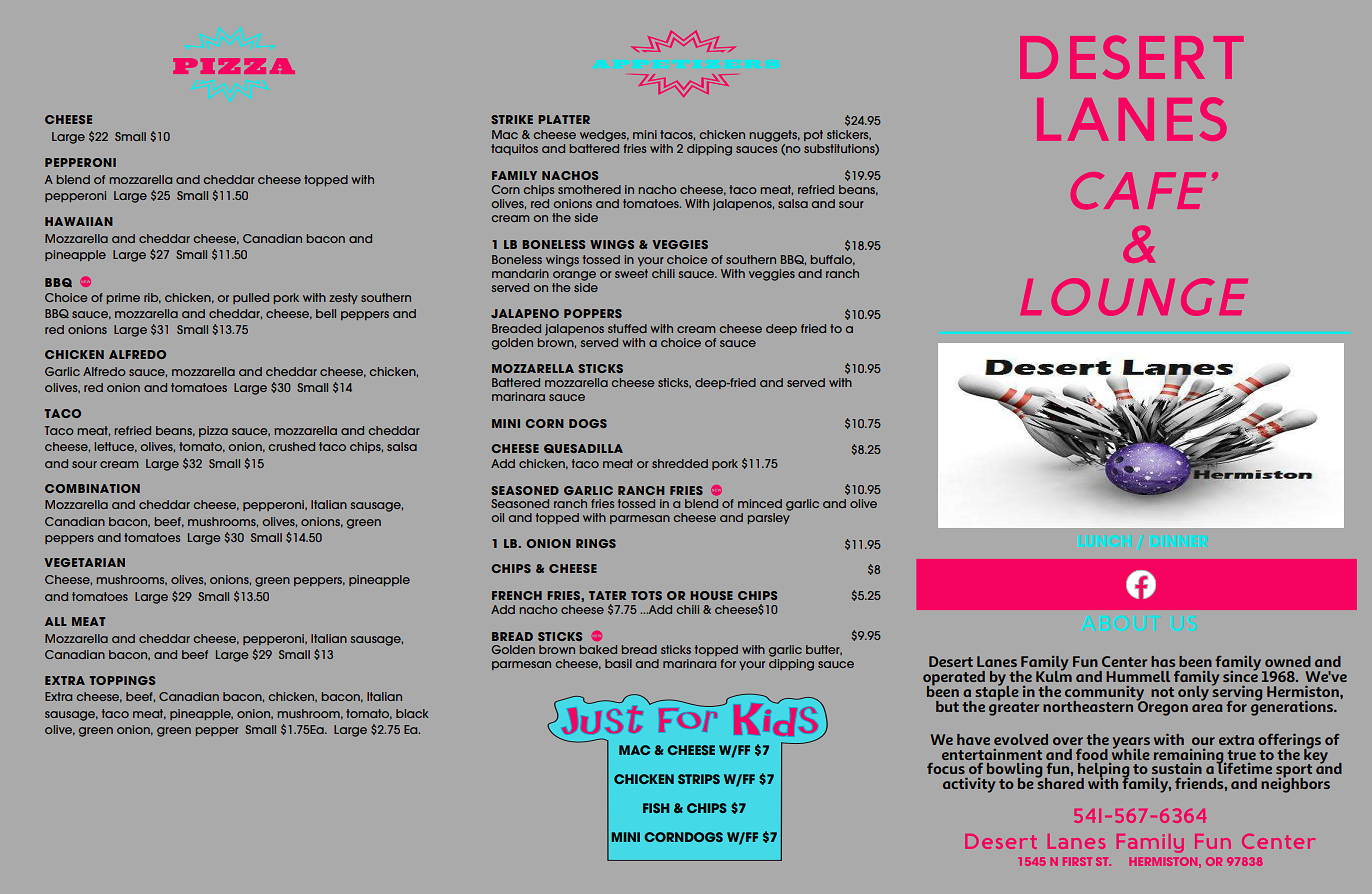 The height and width of the page is (894, 1372). What do you see at coordinates (1138, 190) in the page?
I see `CAFE` at bounding box center [1138, 190].
